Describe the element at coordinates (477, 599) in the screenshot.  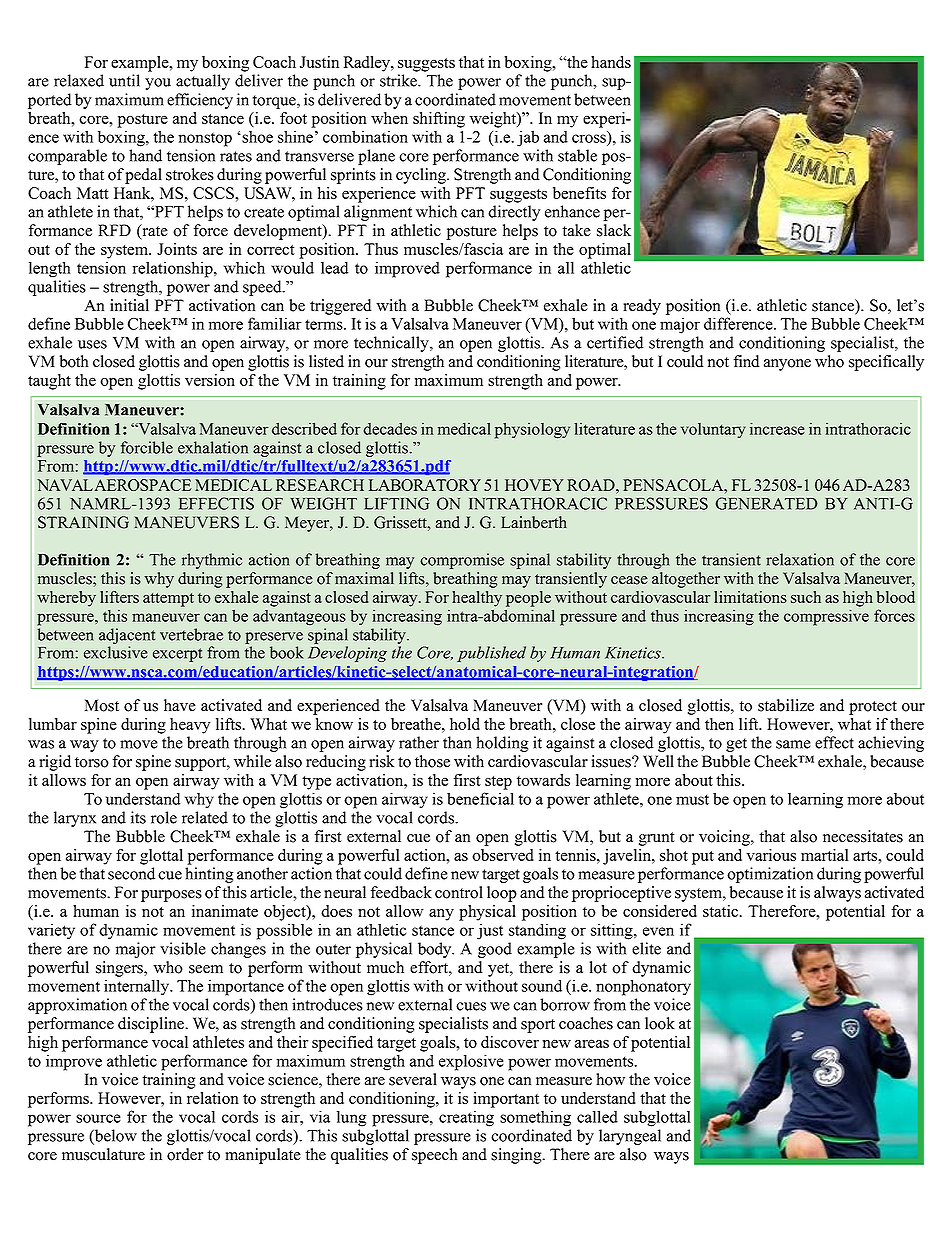
I see `healthy` at that location.
